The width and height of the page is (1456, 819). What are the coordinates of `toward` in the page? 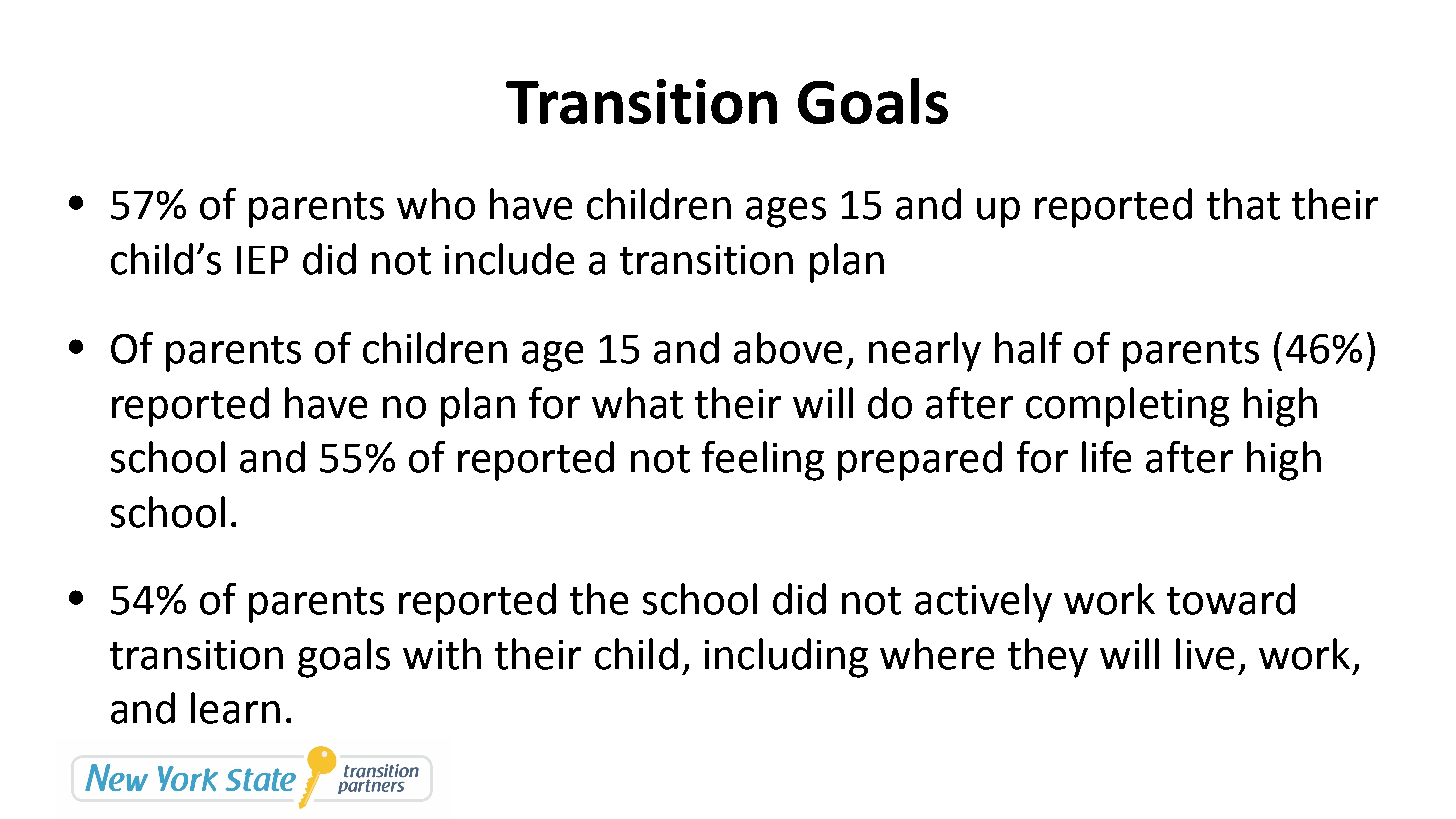 It's located at (1231, 599).
